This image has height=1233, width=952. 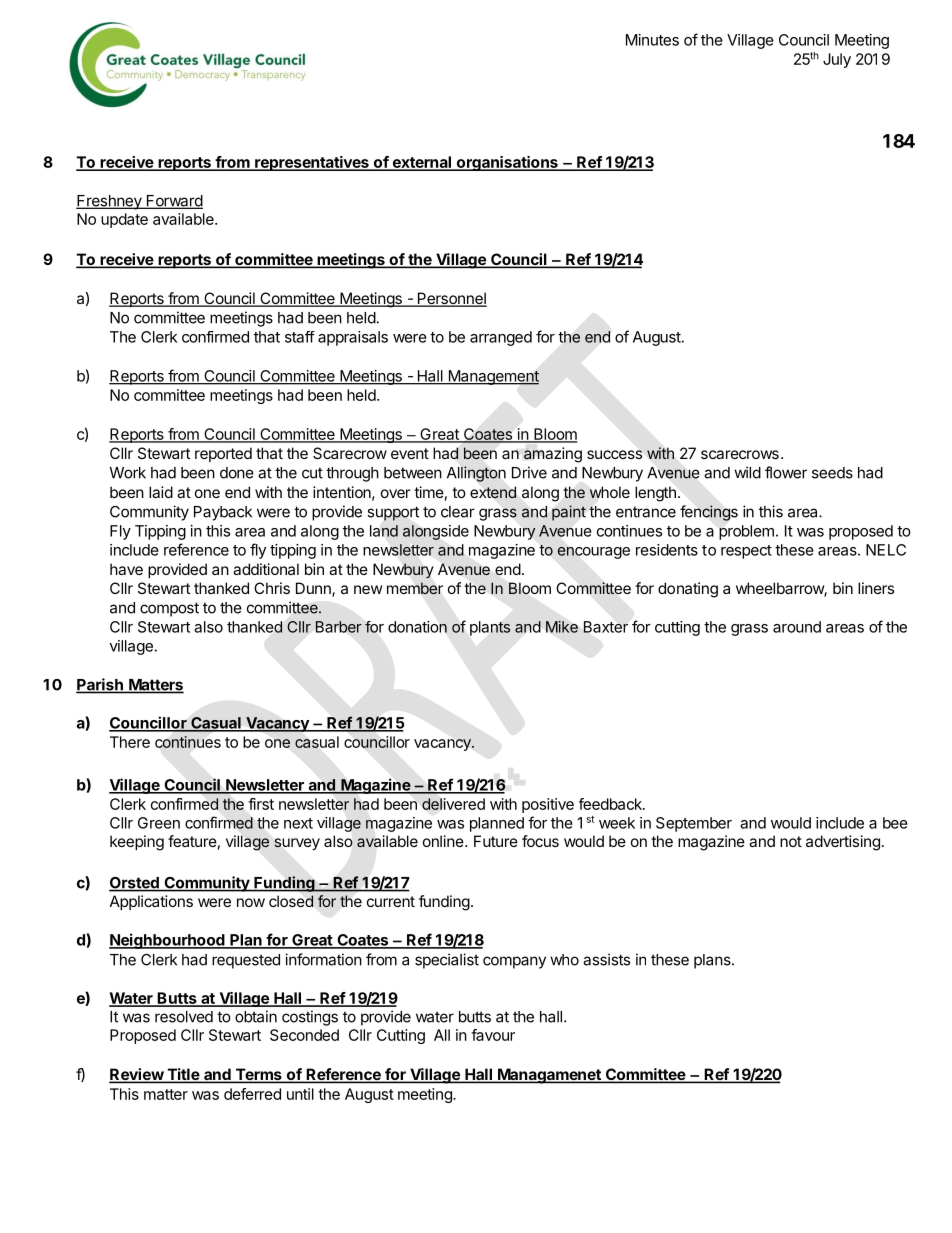 What do you see at coordinates (606, 959) in the image?
I see `assists` at bounding box center [606, 959].
